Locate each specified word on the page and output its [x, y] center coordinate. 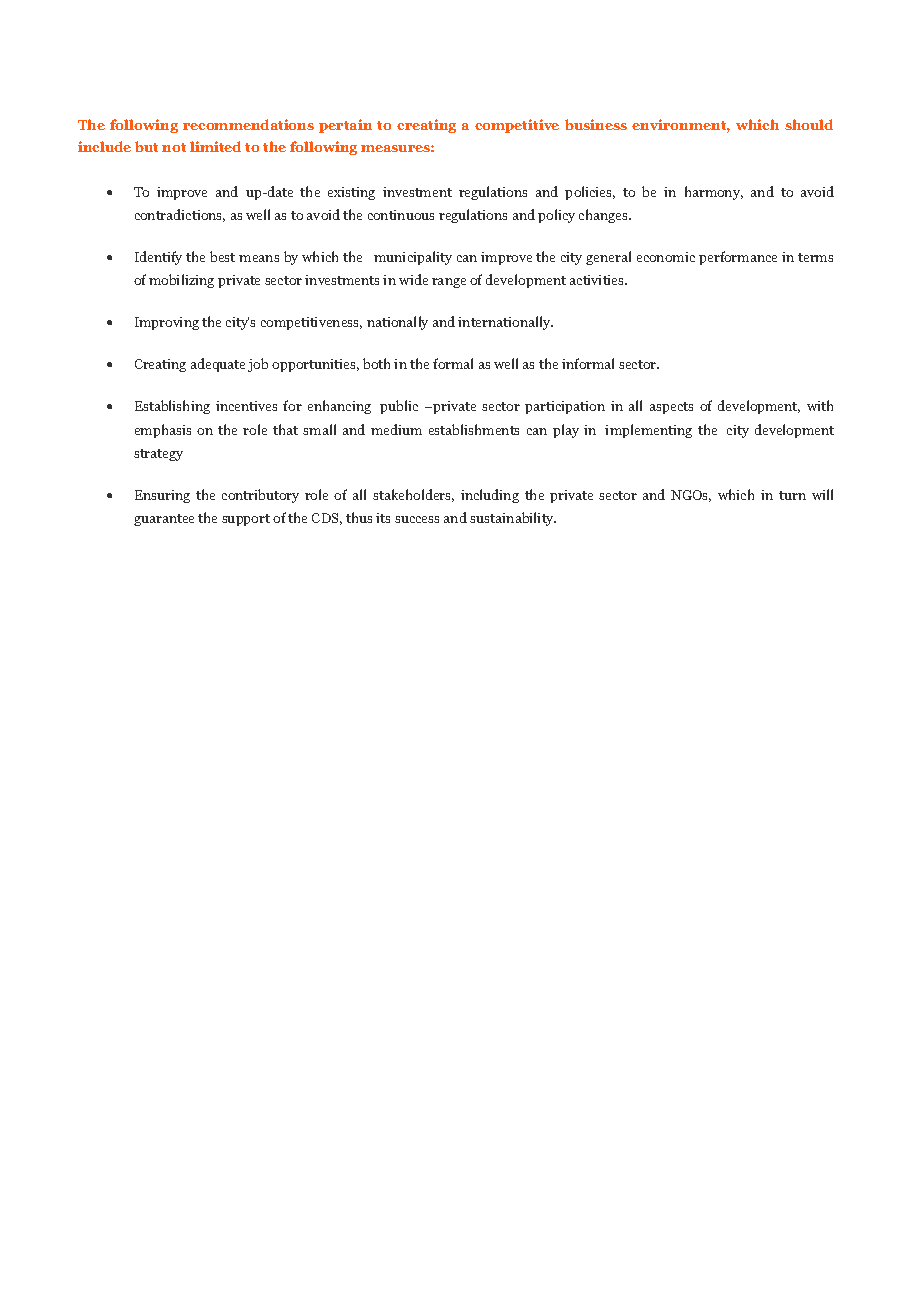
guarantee [164, 520]
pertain [345, 126]
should [809, 124]
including [490, 496]
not [174, 147]
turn [792, 495]
